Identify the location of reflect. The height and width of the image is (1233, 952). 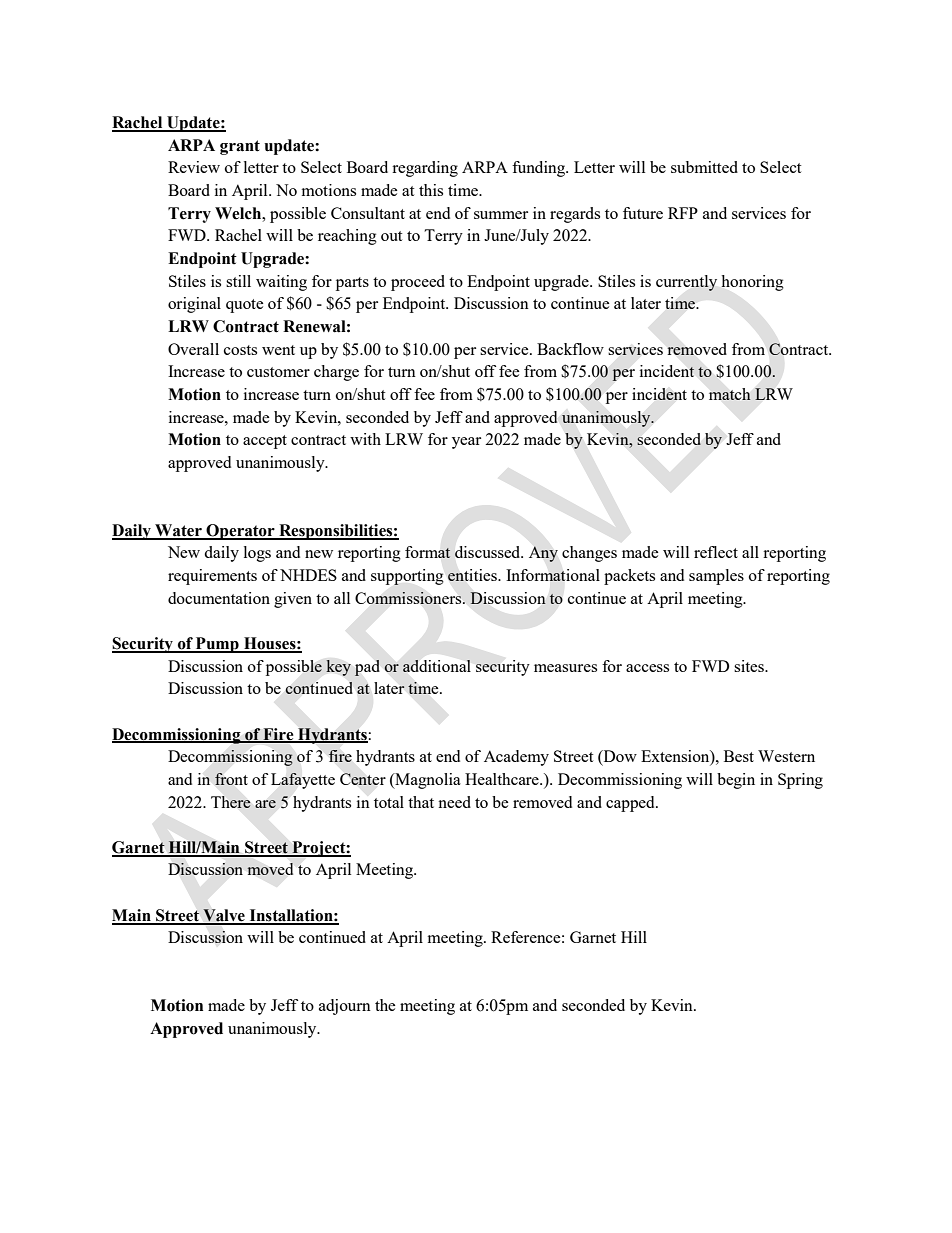
(716, 552).
